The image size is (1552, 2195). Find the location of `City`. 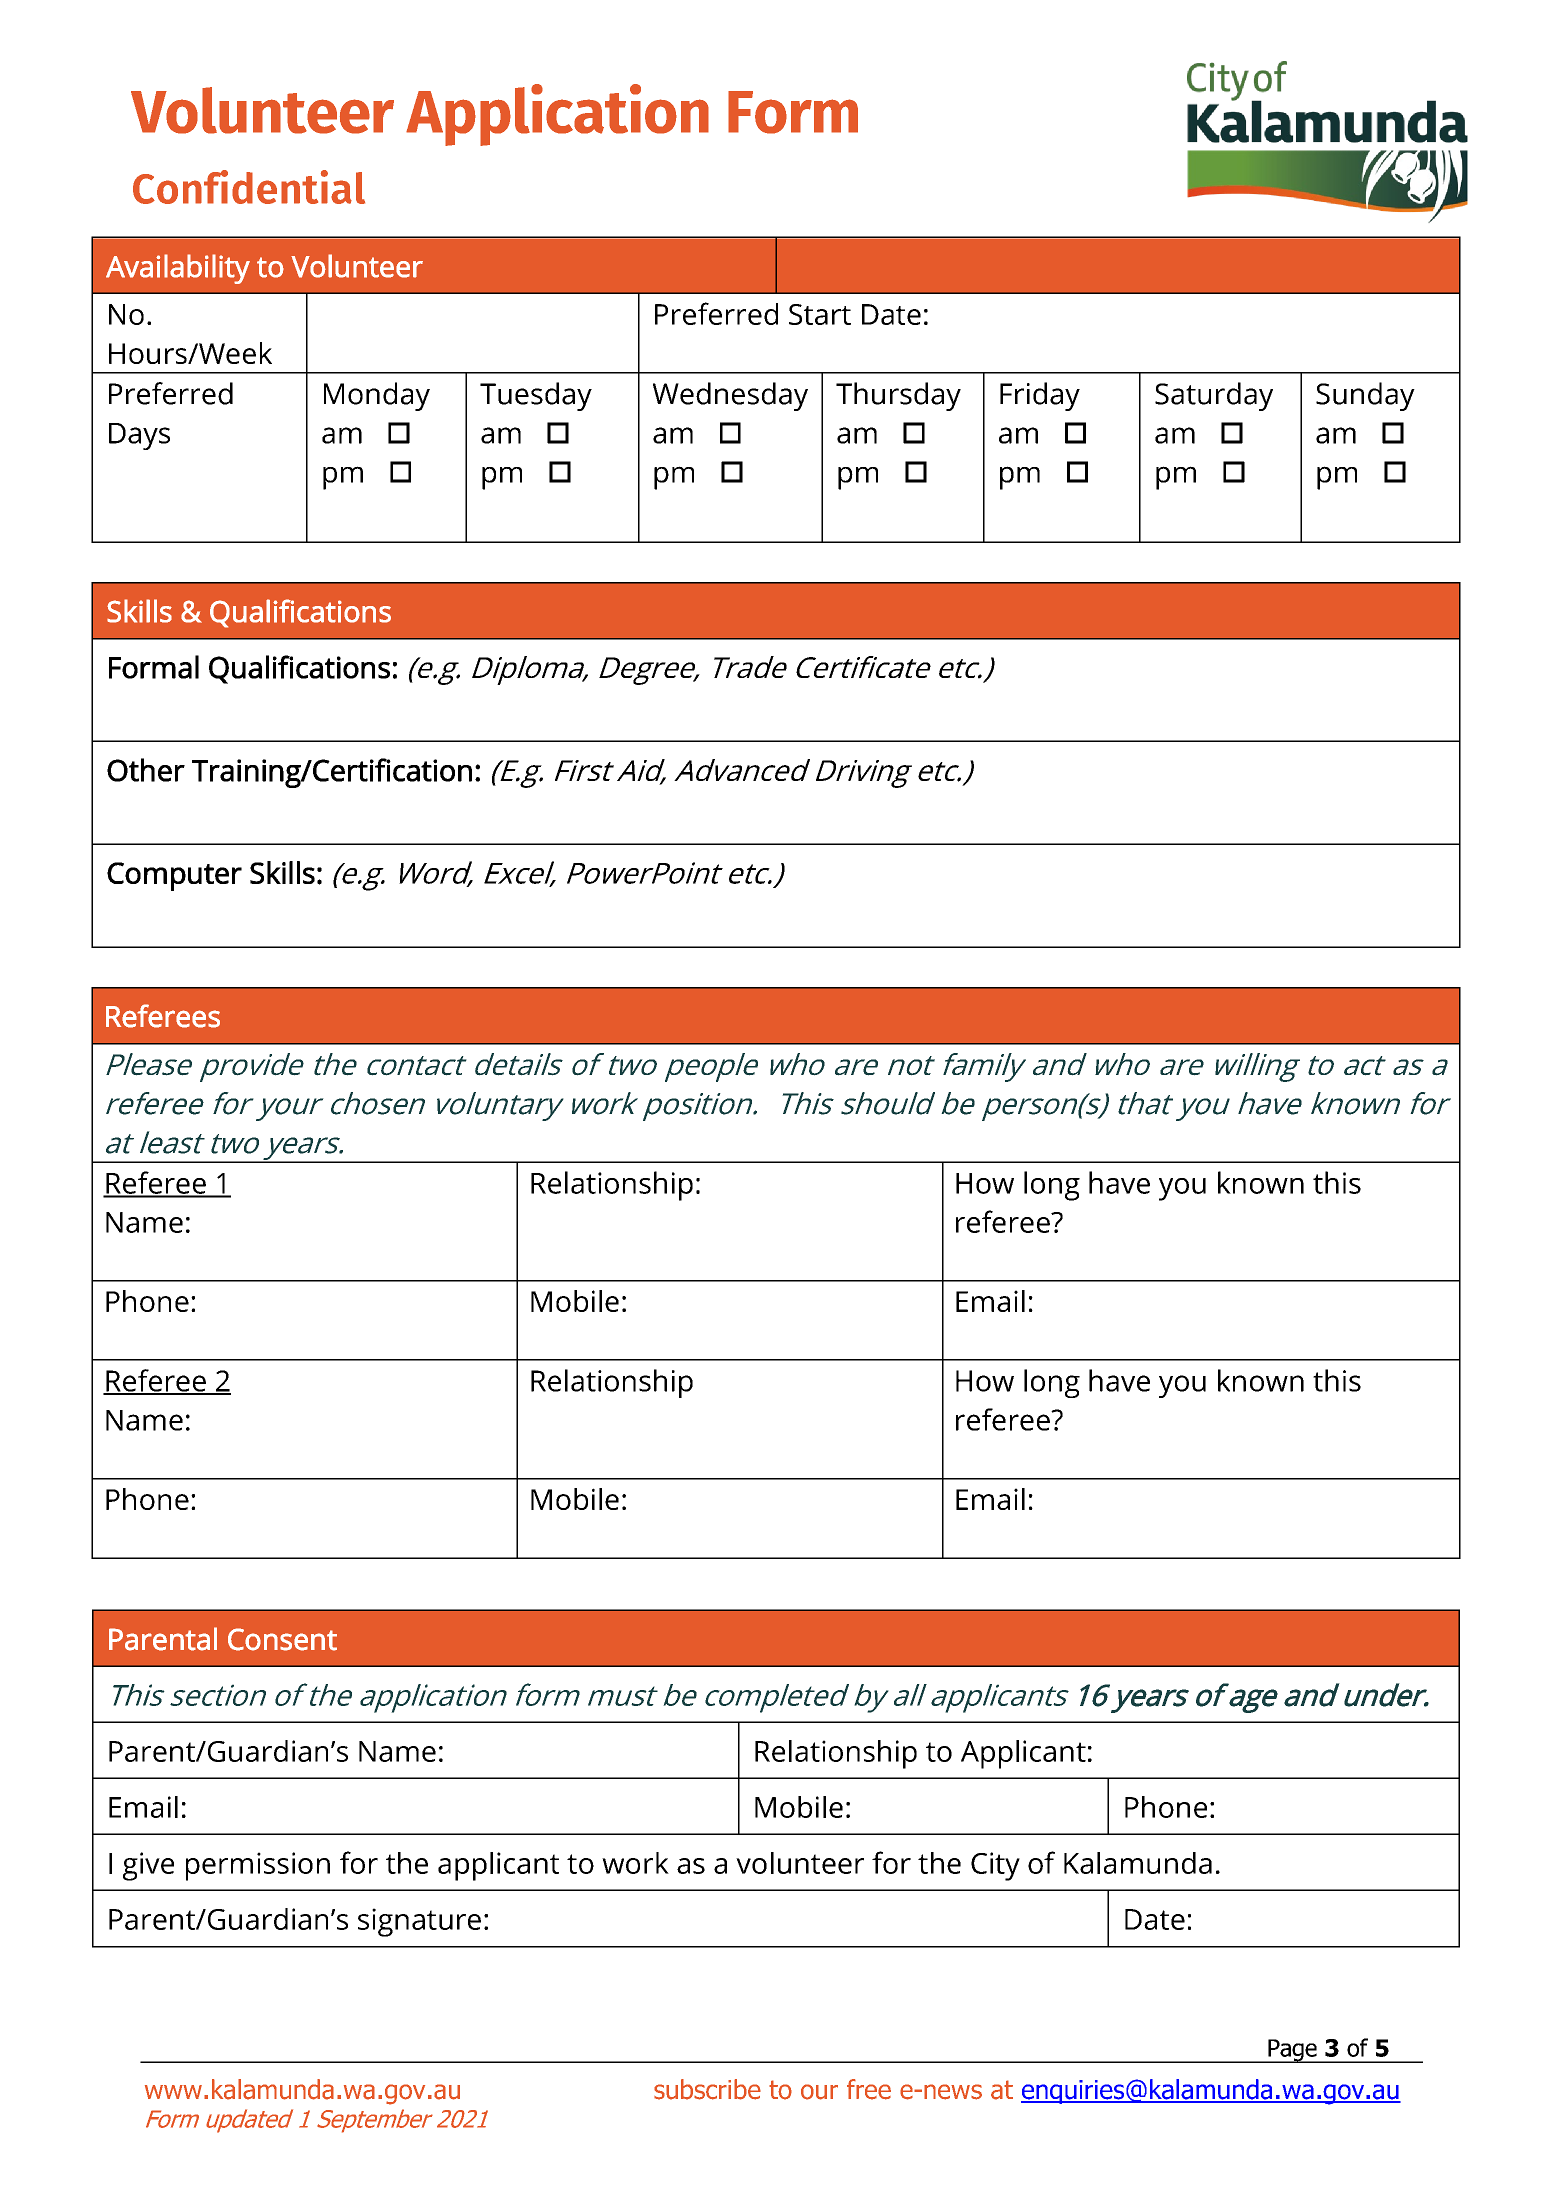

City is located at coordinates (995, 1866).
